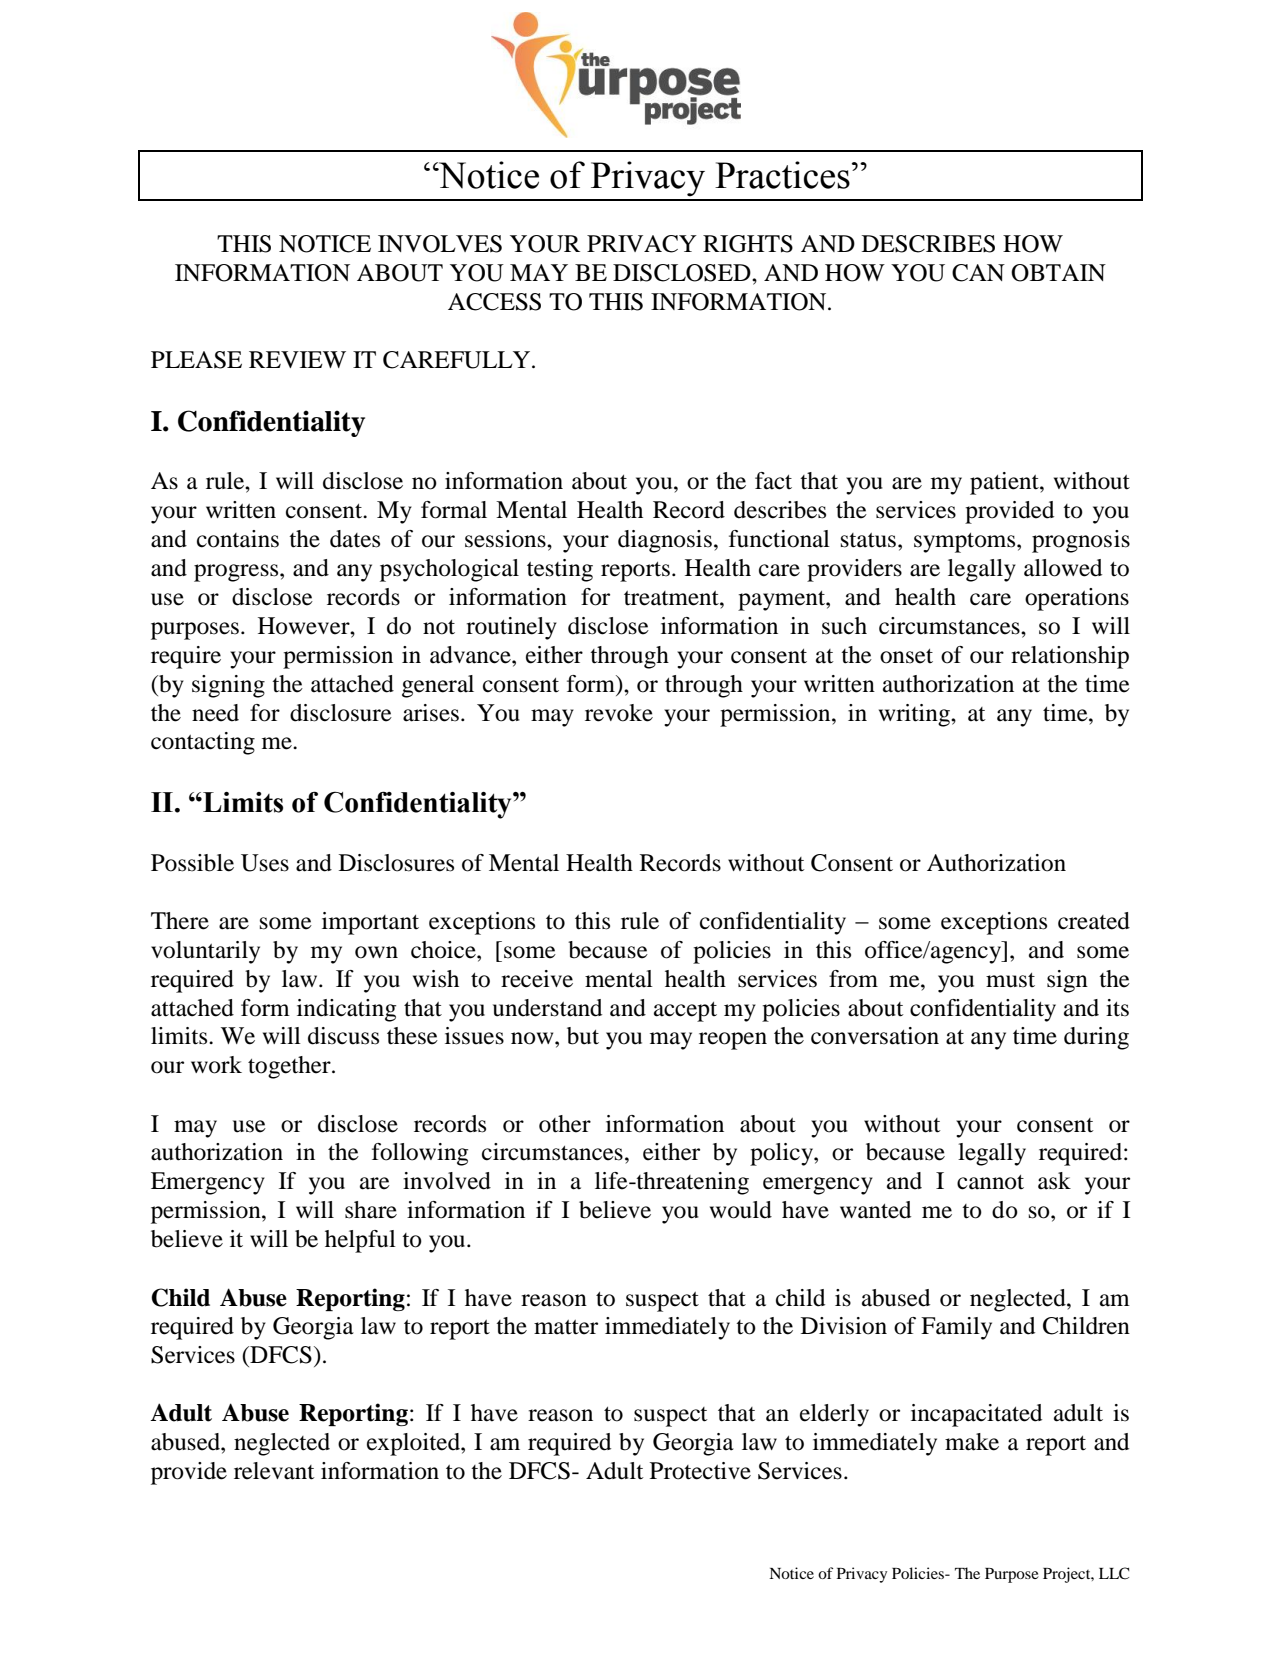 This screenshot has width=1281, height=1658. What do you see at coordinates (748, 244) in the screenshot?
I see `RIGHTS` at bounding box center [748, 244].
